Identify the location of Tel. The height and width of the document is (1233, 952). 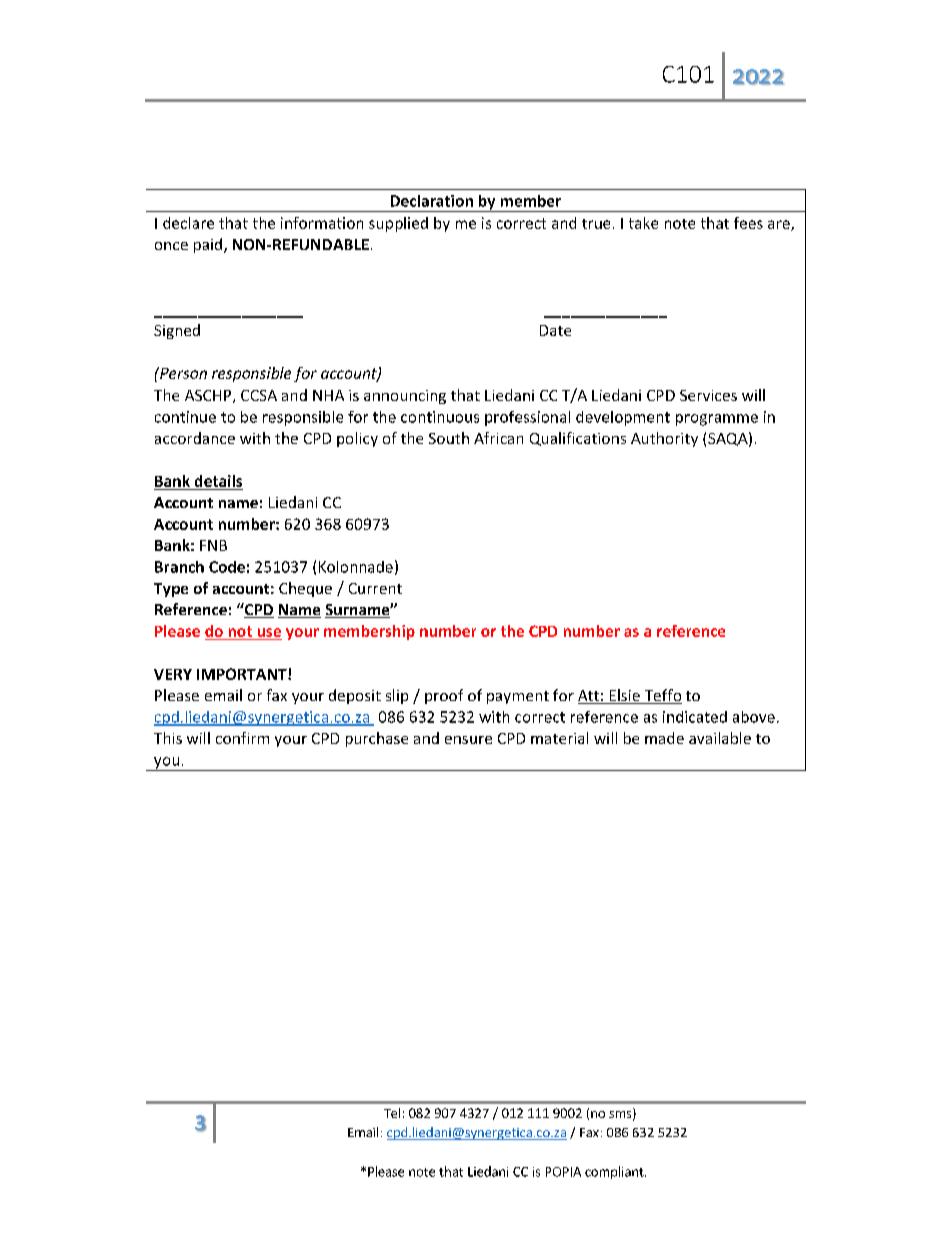
(392, 1113).
